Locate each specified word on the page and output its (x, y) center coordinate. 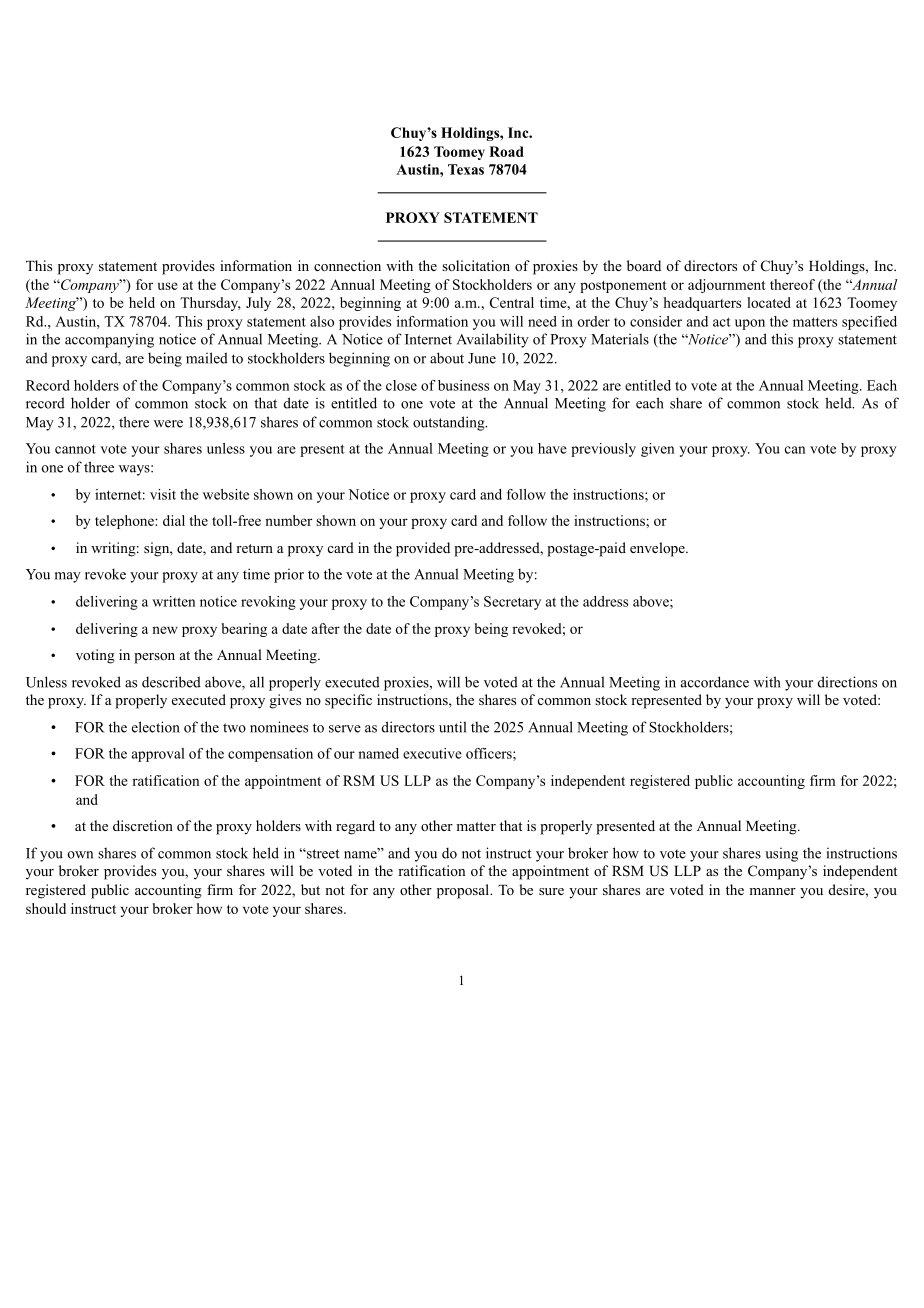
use (168, 286)
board (644, 265)
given (657, 450)
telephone (125, 522)
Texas (466, 169)
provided (423, 549)
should (46, 908)
